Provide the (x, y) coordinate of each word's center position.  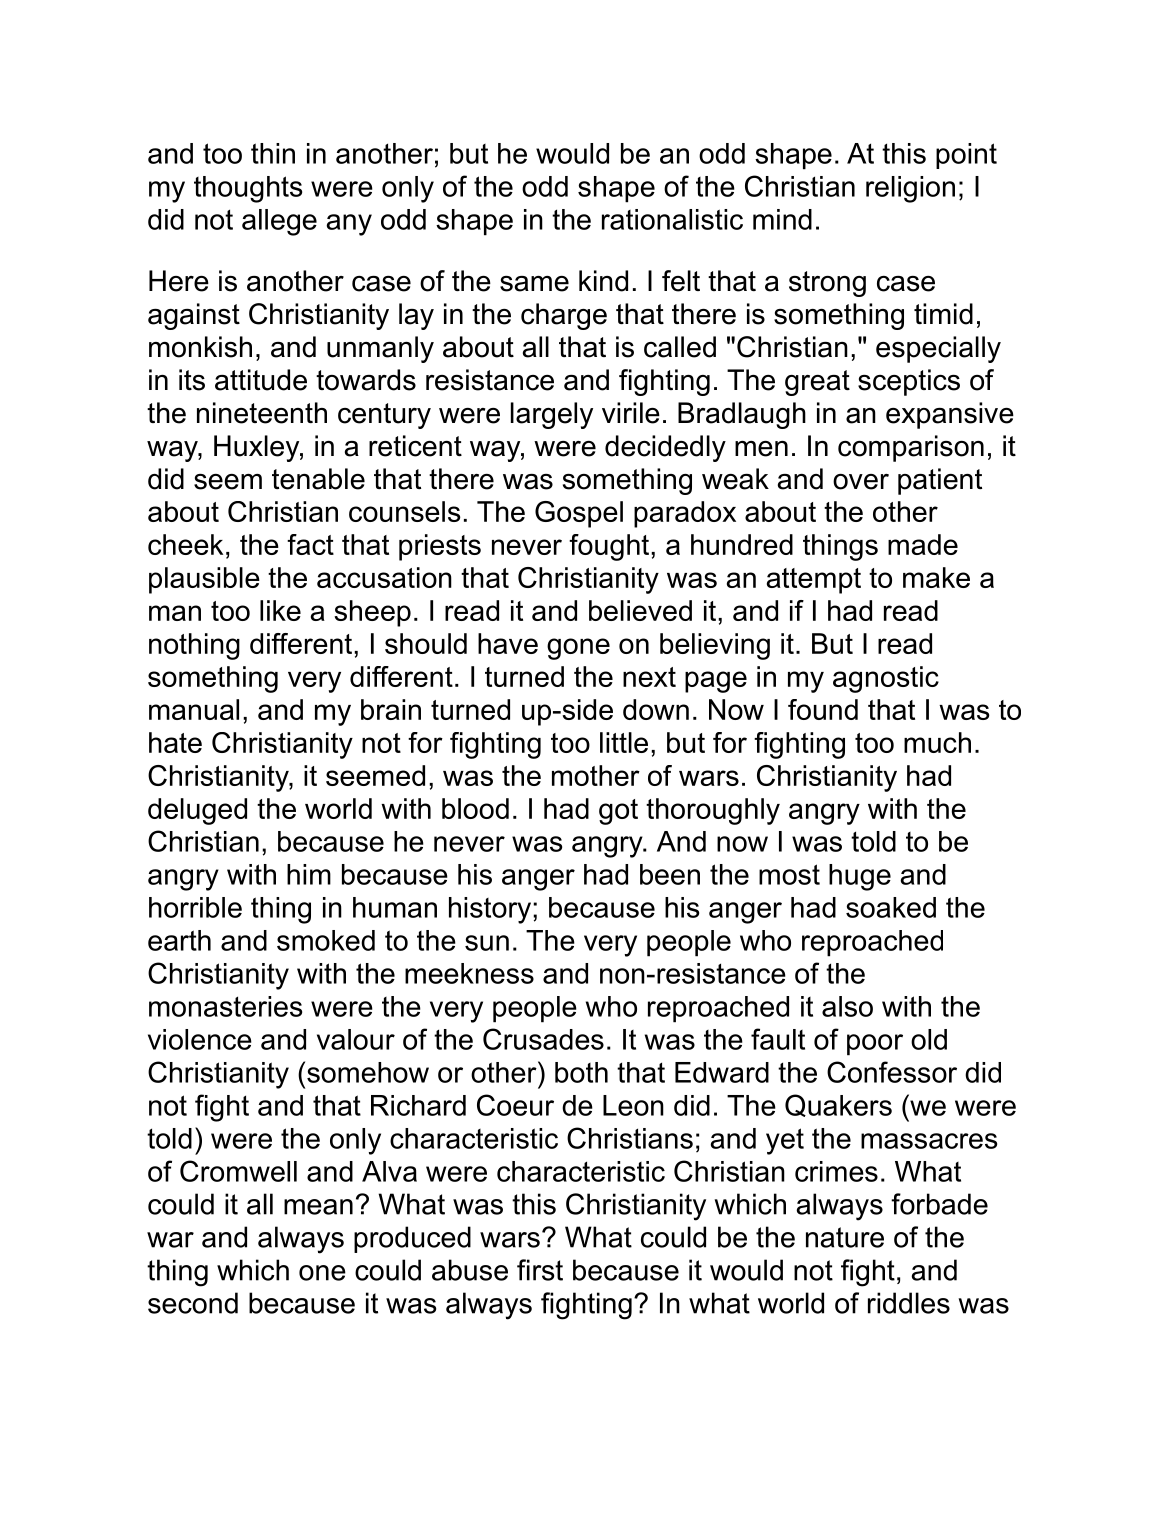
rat (617, 220)
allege (279, 222)
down (656, 709)
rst (548, 1270)
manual (194, 709)
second (193, 1303)
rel (880, 186)
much (937, 742)
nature (845, 1237)
